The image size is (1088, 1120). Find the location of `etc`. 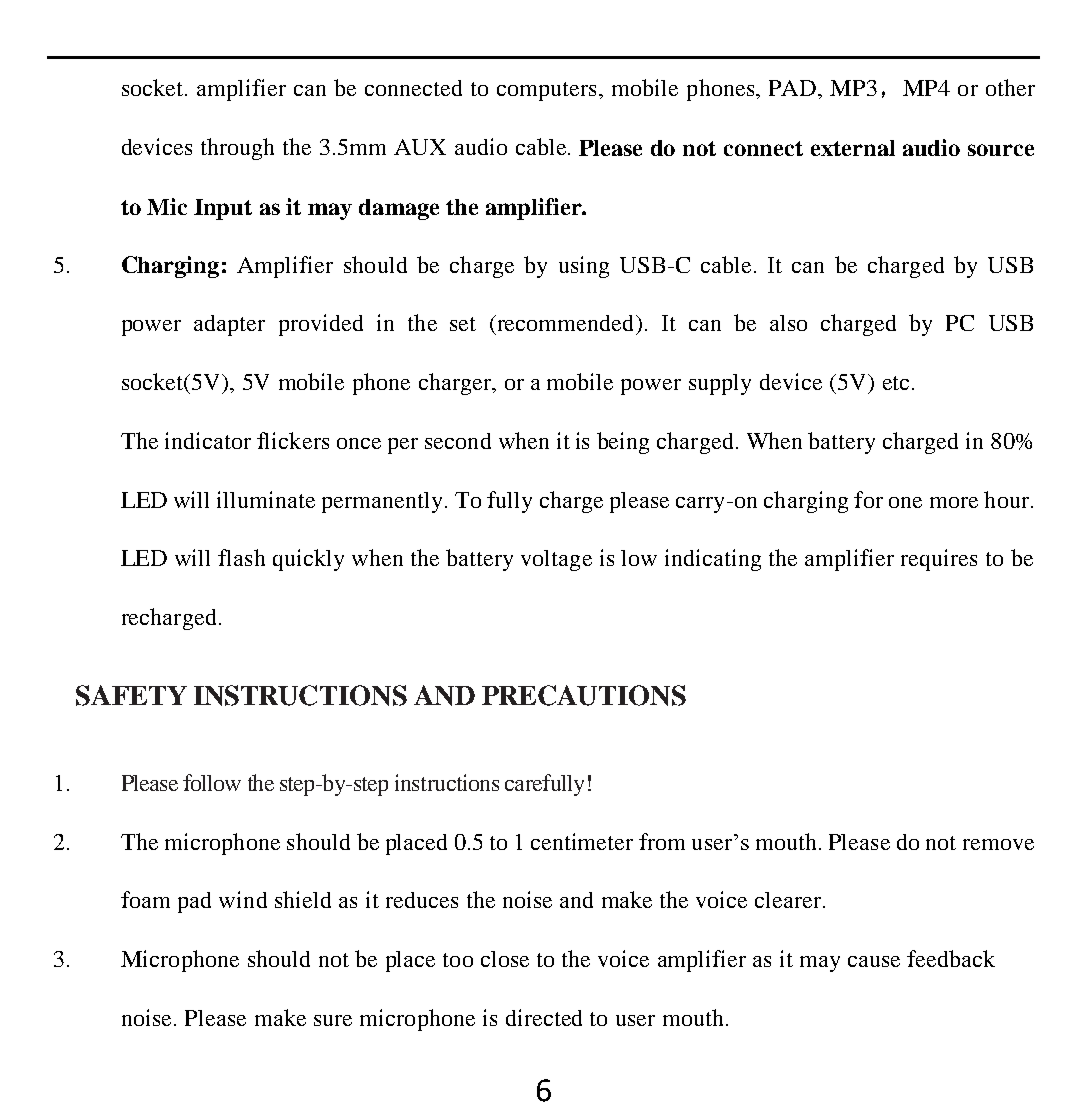

etc is located at coordinates (896, 383).
